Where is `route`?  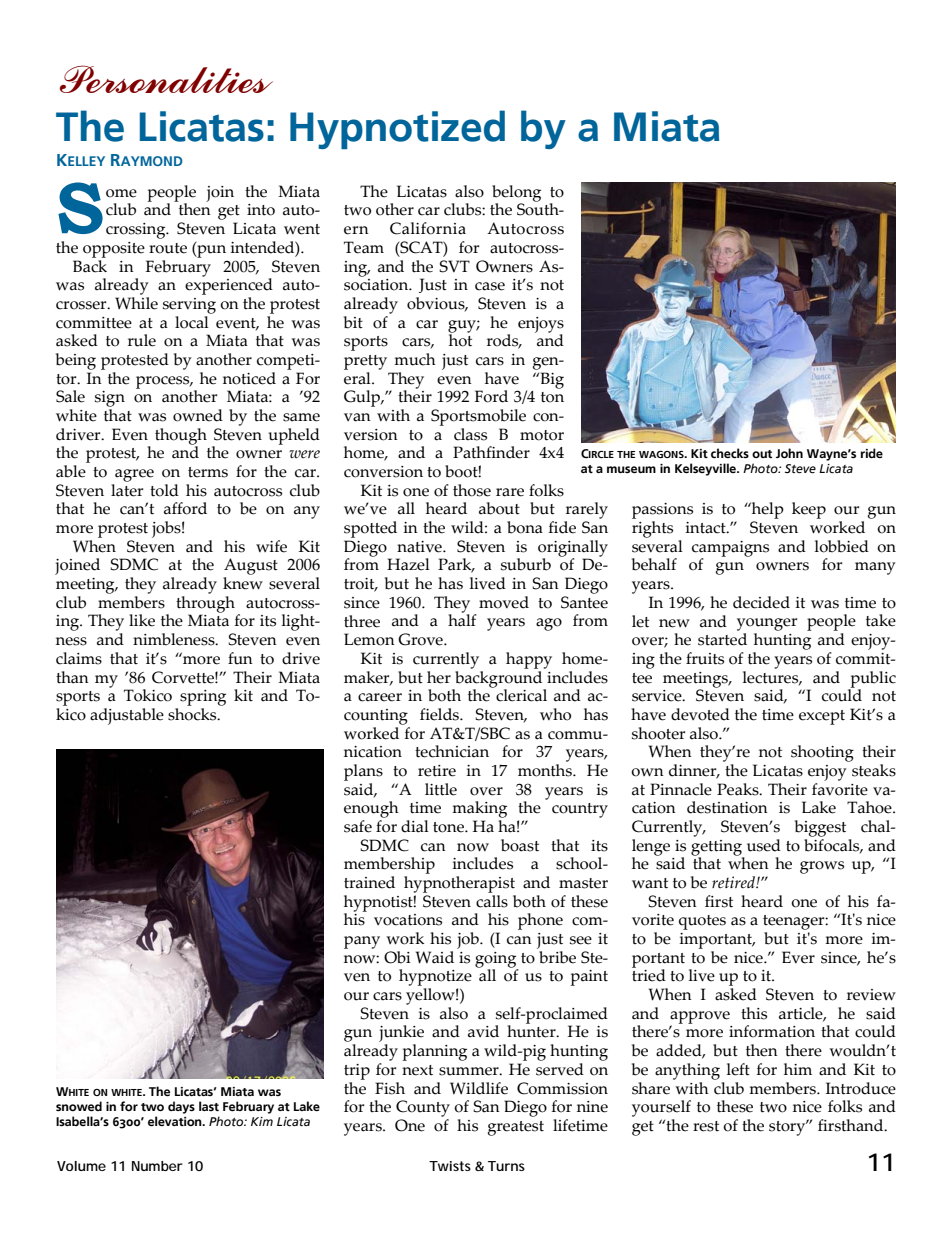
route is located at coordinates (168, 248).
